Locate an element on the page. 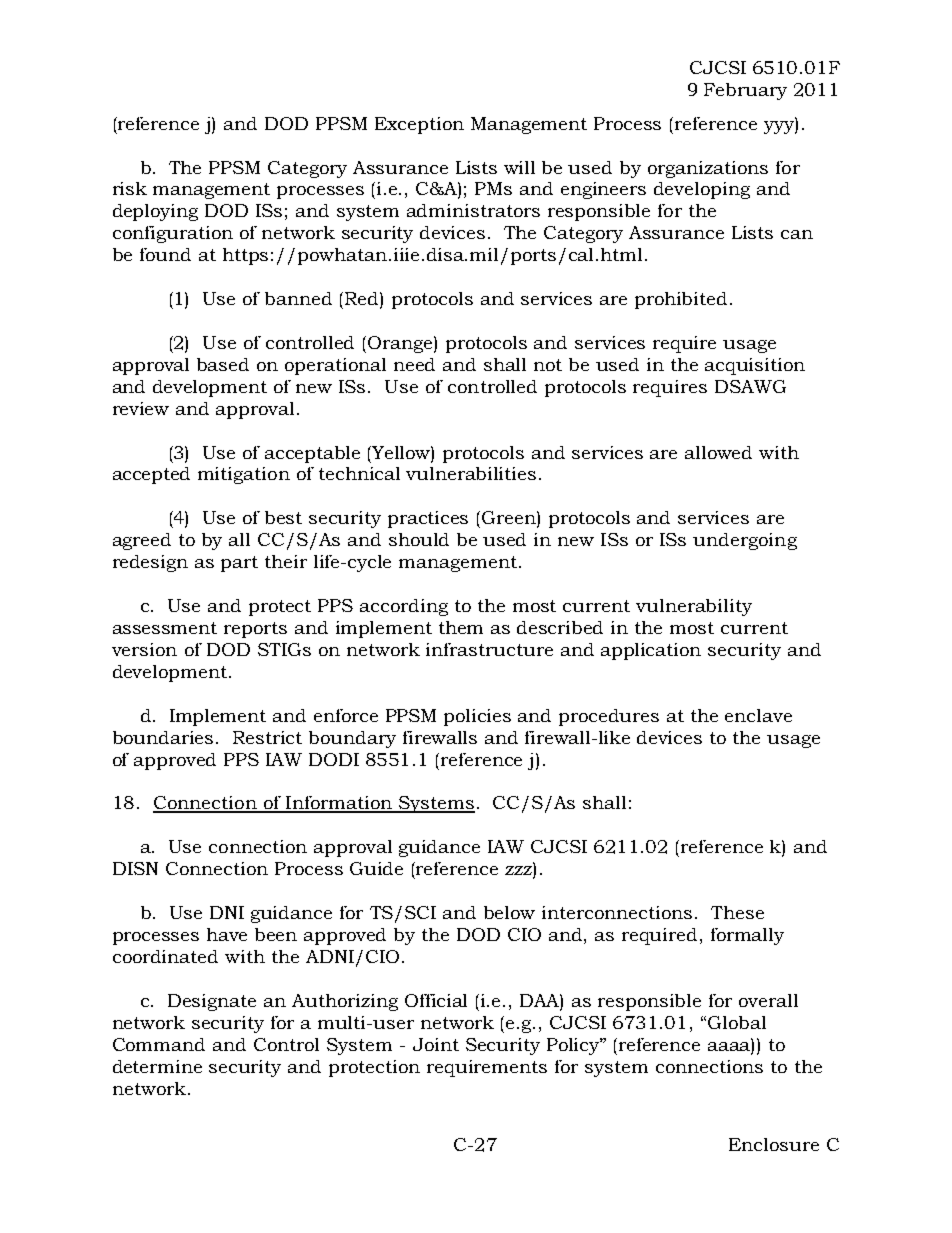 Image resolution: width=952 pixels, height=1233 pixels. determine is located at coordinates (157, 1066).
